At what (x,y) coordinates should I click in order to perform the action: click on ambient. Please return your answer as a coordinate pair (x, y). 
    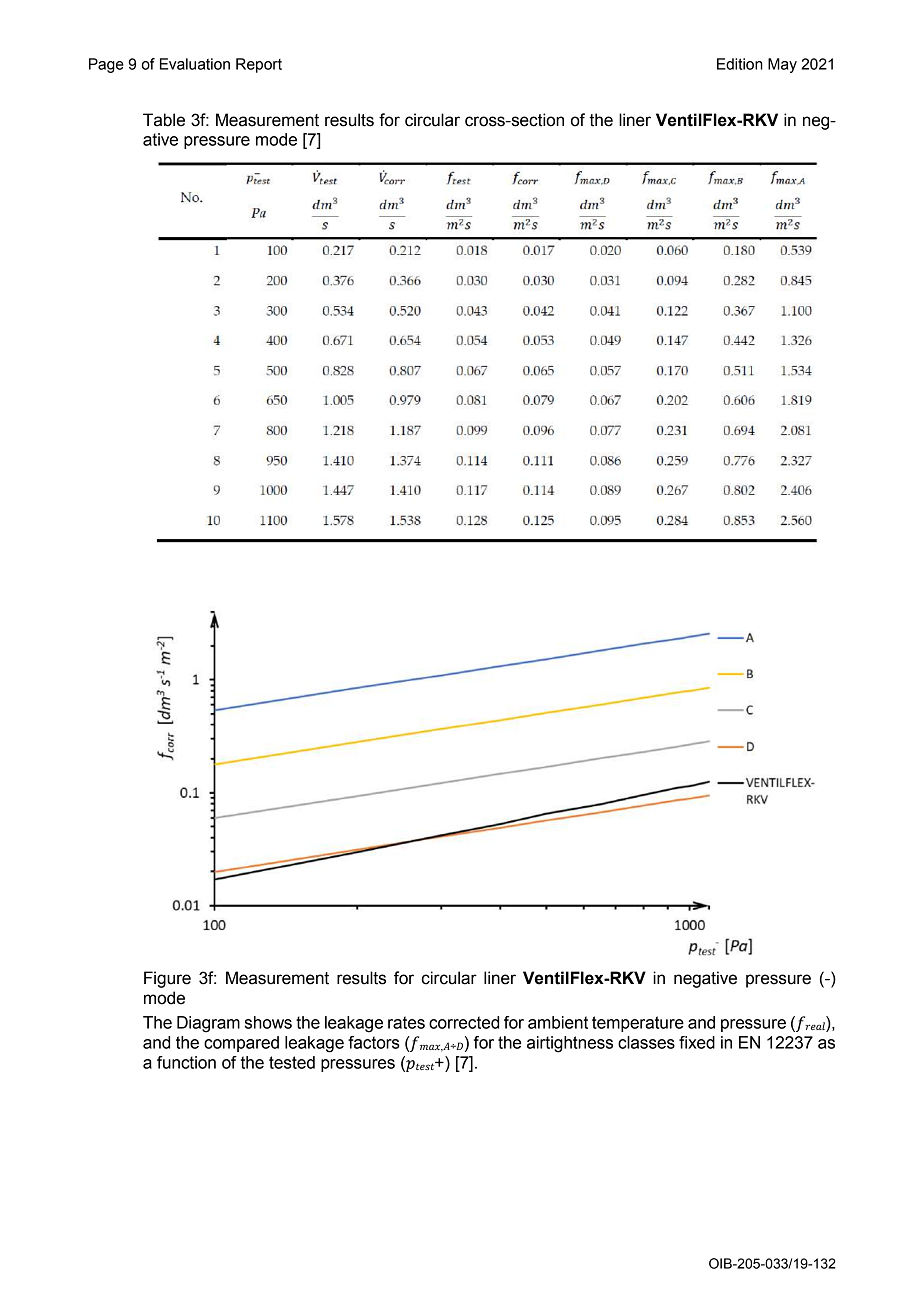
    Looking at the image, I should click on (558, 1022).
